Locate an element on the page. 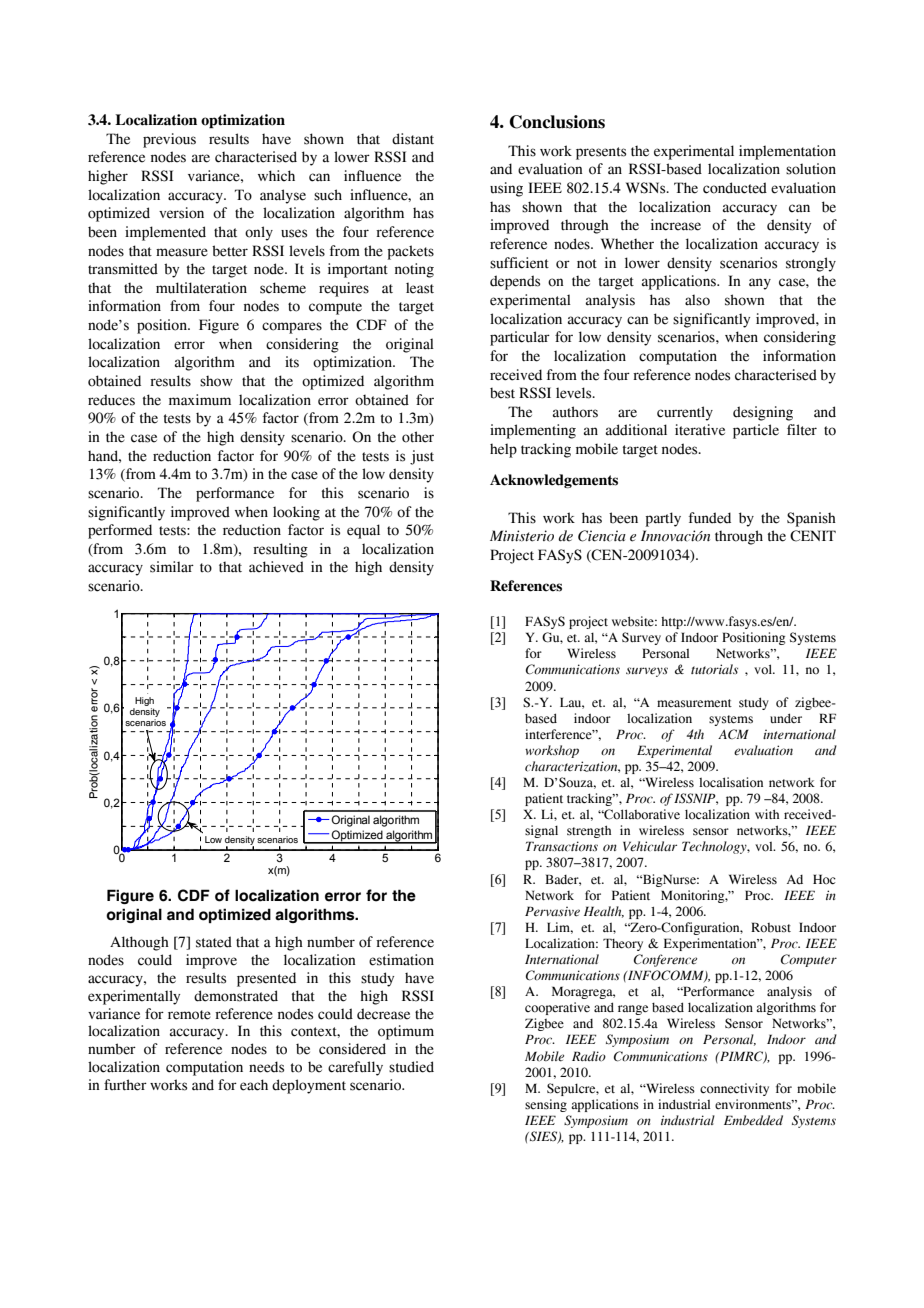 Image resolution: width=924 pixels, height=1308 pixels. previous is located at coordinates (169, 140).
